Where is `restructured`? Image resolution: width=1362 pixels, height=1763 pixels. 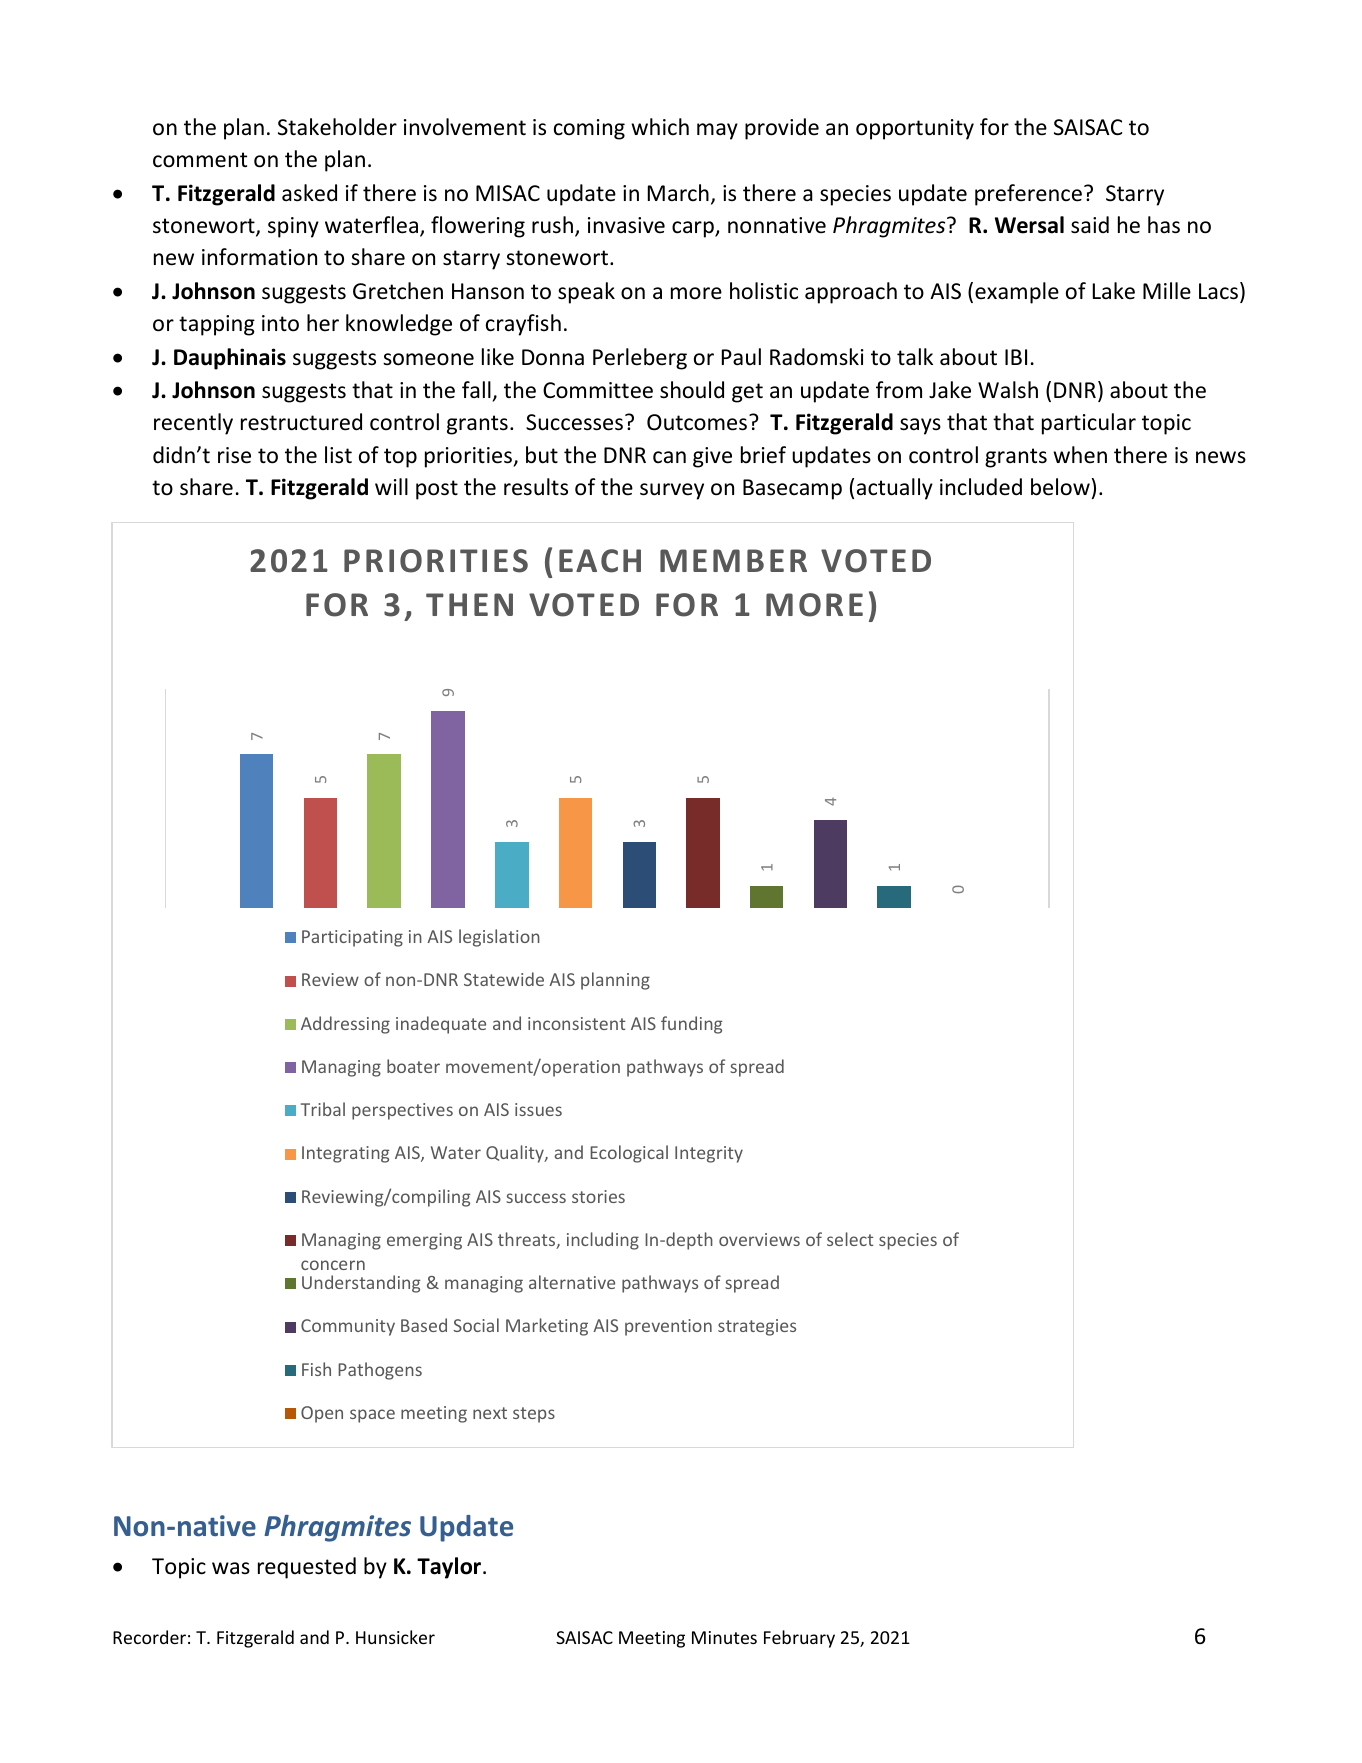
restructured is located at coordinates (301, 422).
